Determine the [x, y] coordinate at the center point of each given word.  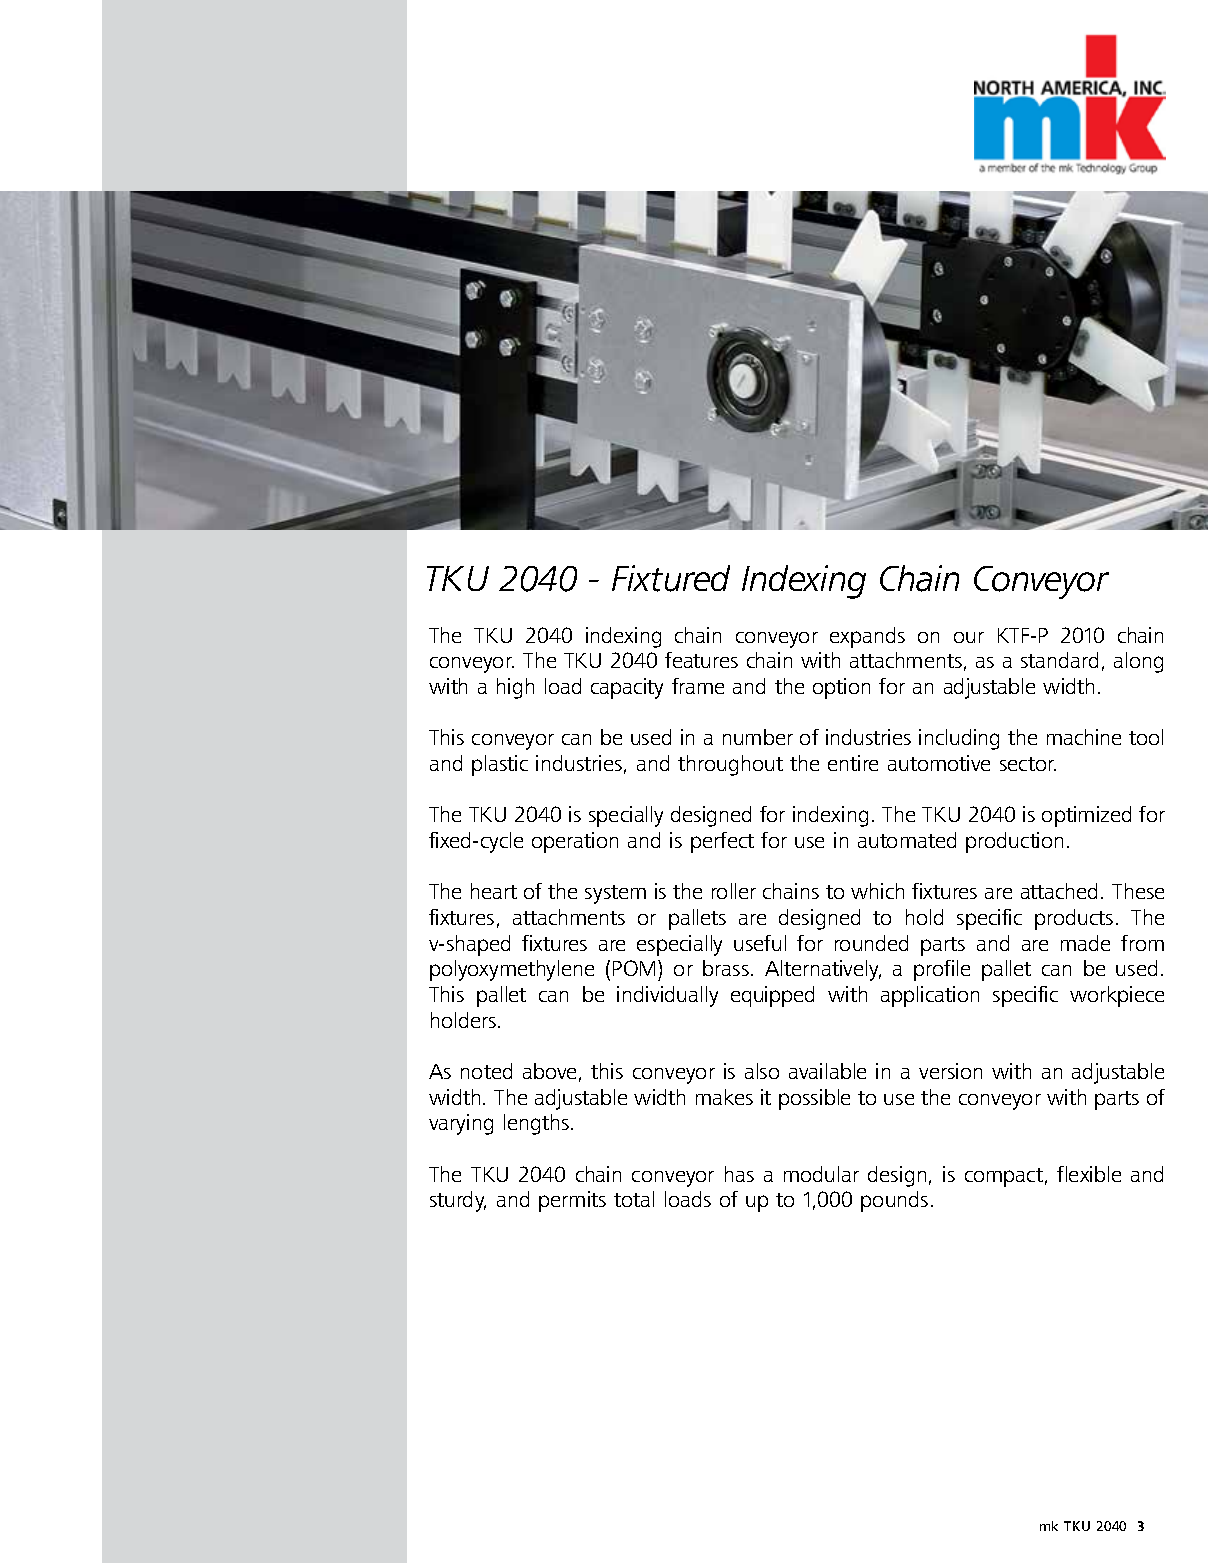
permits [572, 1201]
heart [494, 891]
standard [1059, 660]
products [1074, 919]
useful [760, 943]
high [515, 688]
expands [867, 637]
